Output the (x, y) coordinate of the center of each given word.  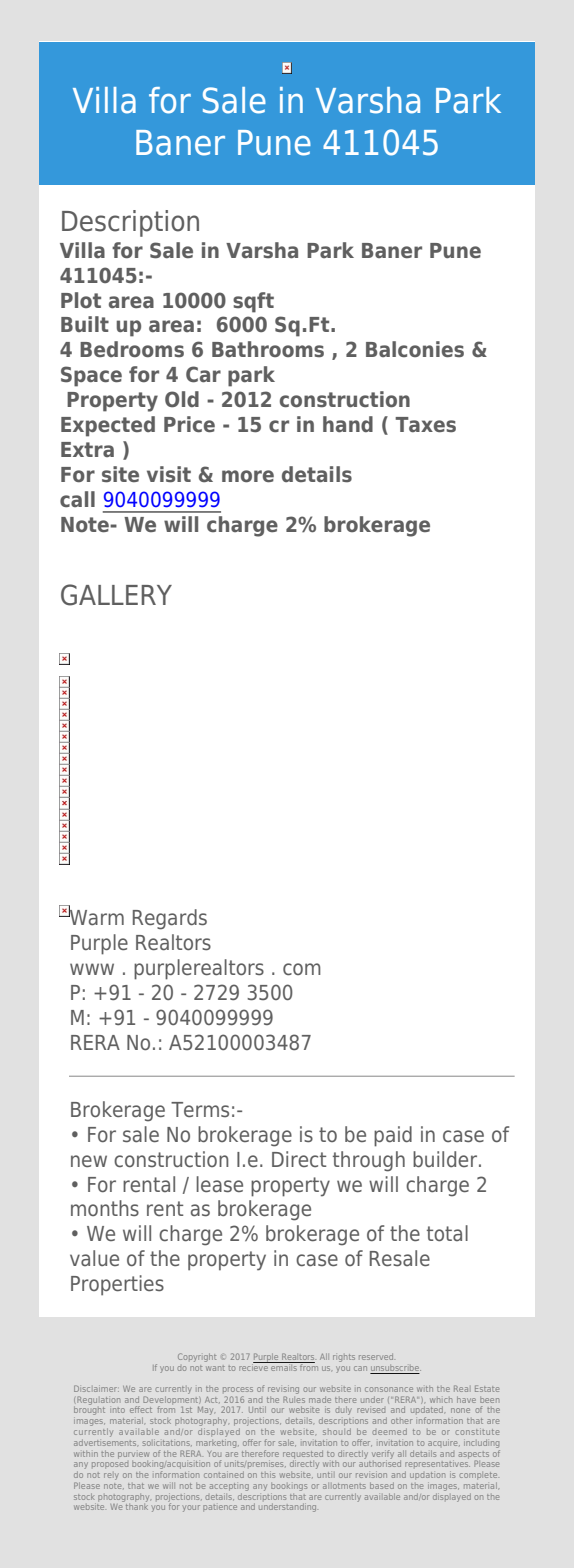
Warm (96, 917)
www (92, 969)
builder (446, 1159)
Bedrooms (132, 349)
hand (348, 424)
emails (284, 1366)
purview (133, 1455)
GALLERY (116, 595)
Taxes (425, 425)
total (447, 1233)
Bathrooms (268, 349)
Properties (117, 1285)
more (248, 476)
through (369, 1161)
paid (393, 1136)
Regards (170, 919)
